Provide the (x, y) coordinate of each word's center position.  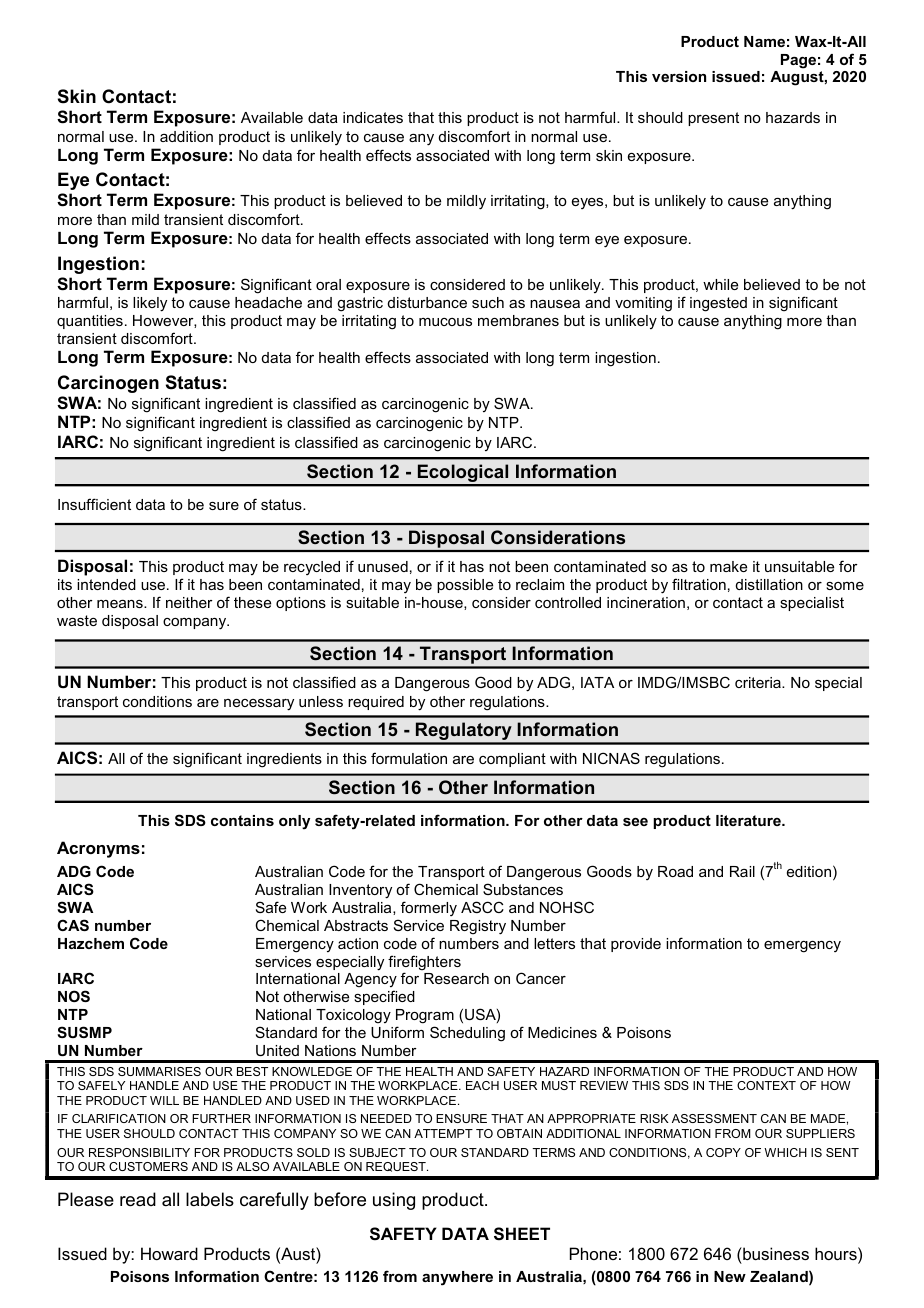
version (679, 76)
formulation (409, 758)
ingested (718, 304)
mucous (445, 322)
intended (106, 584)
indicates (373, 117)
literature (749, 820)
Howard (169, 1253)
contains (242, 820)
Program (425, 1016)
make (728, 566)
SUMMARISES (159, 1071)
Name (764, 41)
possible (465, 586)
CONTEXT (766, 1085)
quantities (90, 322)
